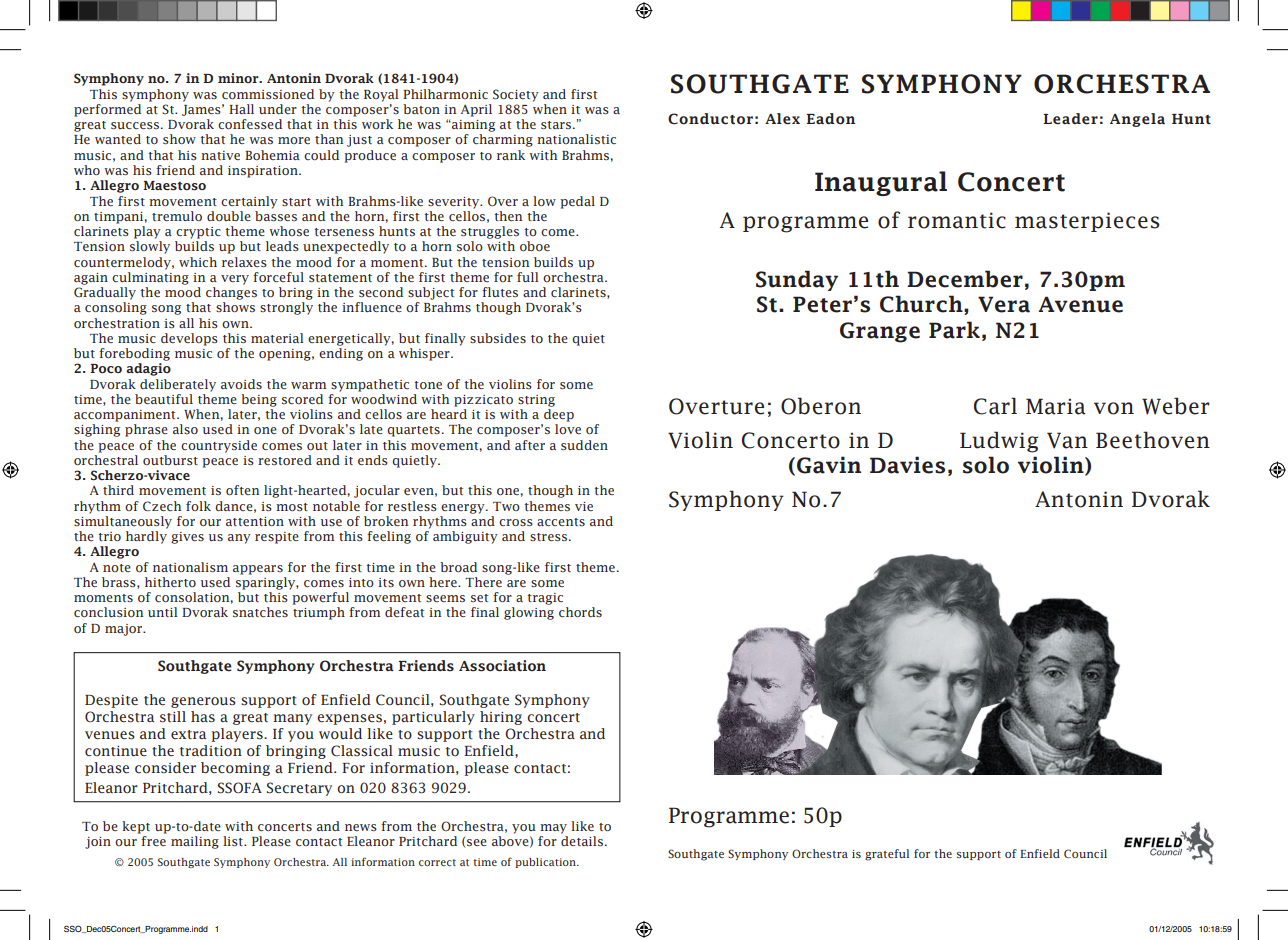 The width and height of the screenshot is (1288, 940). Describe the element at coordinates (1070, 119) in the screenshot. I see `Leader` at that location.
